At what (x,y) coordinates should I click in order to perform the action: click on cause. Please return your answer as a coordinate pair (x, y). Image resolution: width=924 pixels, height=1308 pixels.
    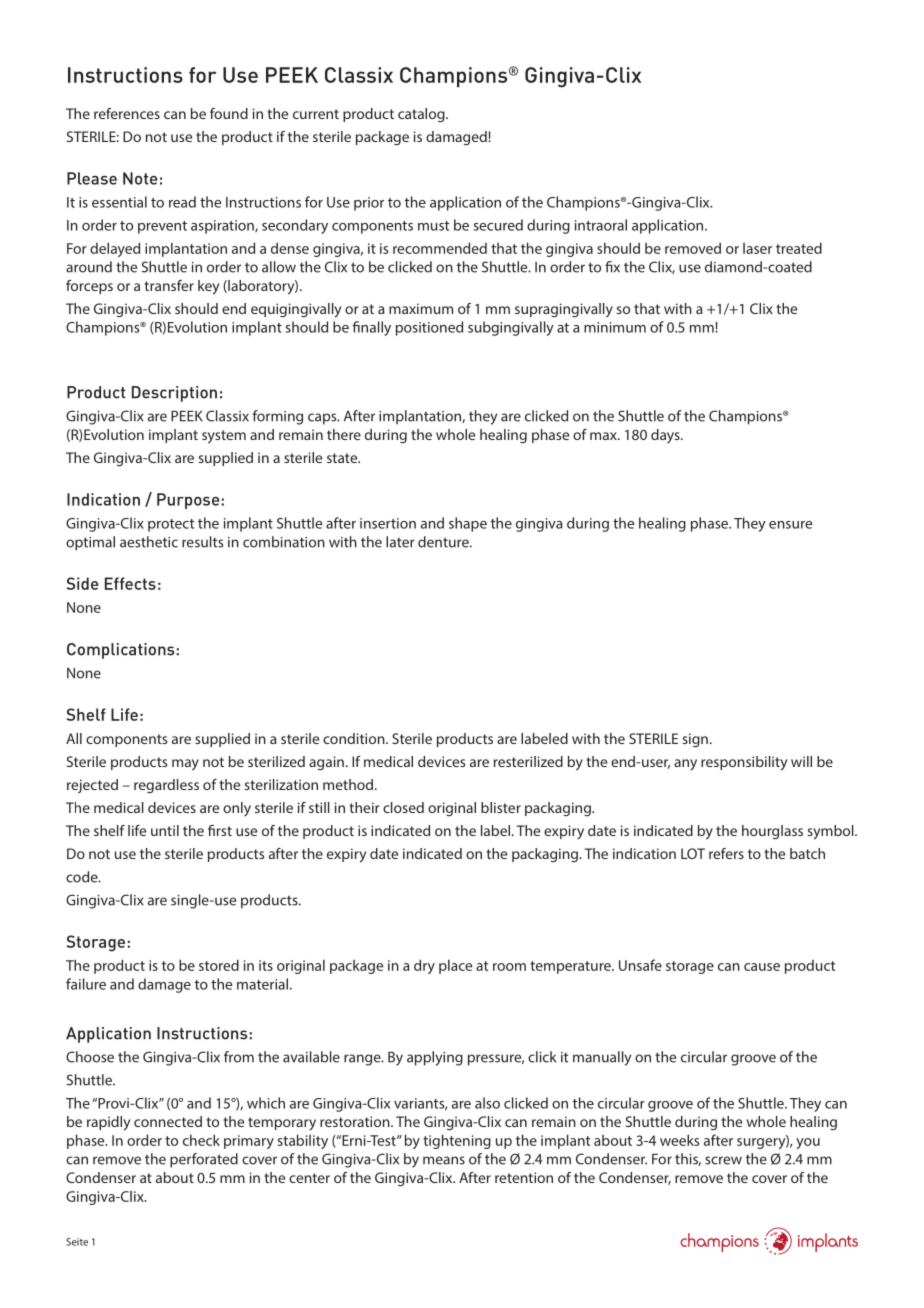
    Looking at the image, I should click on (762, 967).
